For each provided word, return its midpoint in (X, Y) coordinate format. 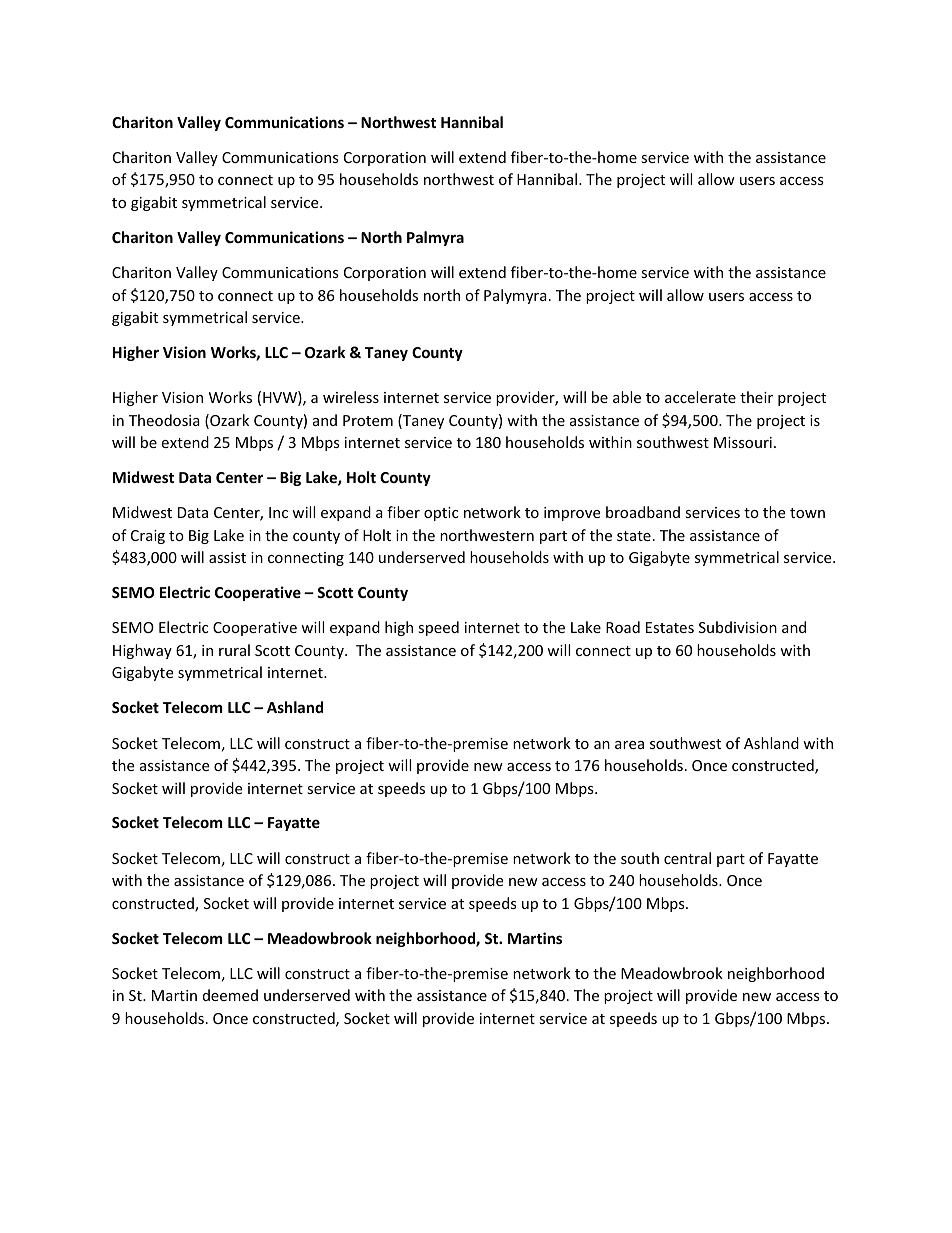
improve (572, 514)
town (807, 513)
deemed (230, 995)
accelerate (700, 397)
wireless (351, 397)
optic (441, 514)
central (687, 858)
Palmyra (435, 238)
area (629, 745)
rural (234, 650)
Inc (278, 512)
